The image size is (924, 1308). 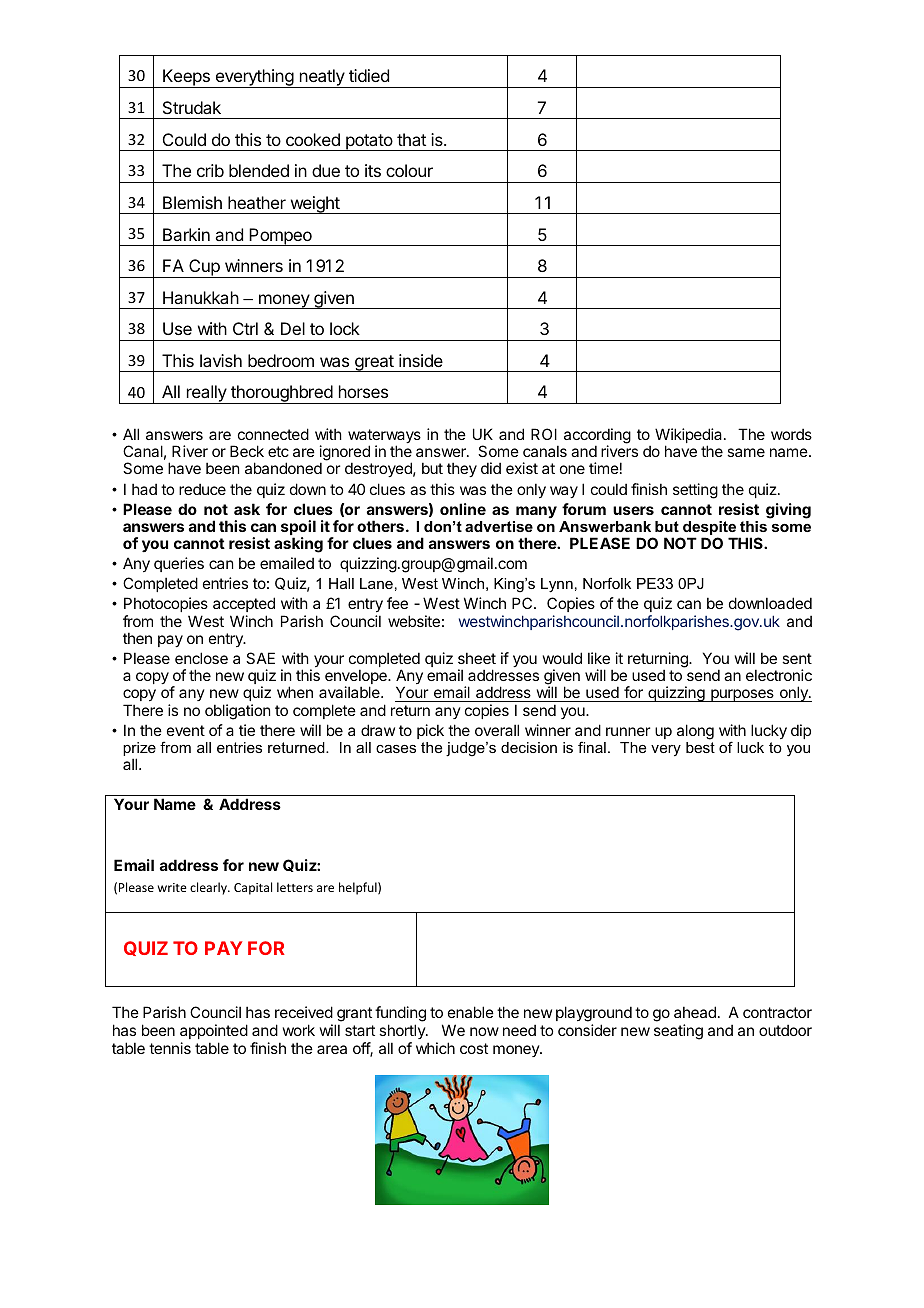 I want to click on colour, so click(x=409, y=170).
